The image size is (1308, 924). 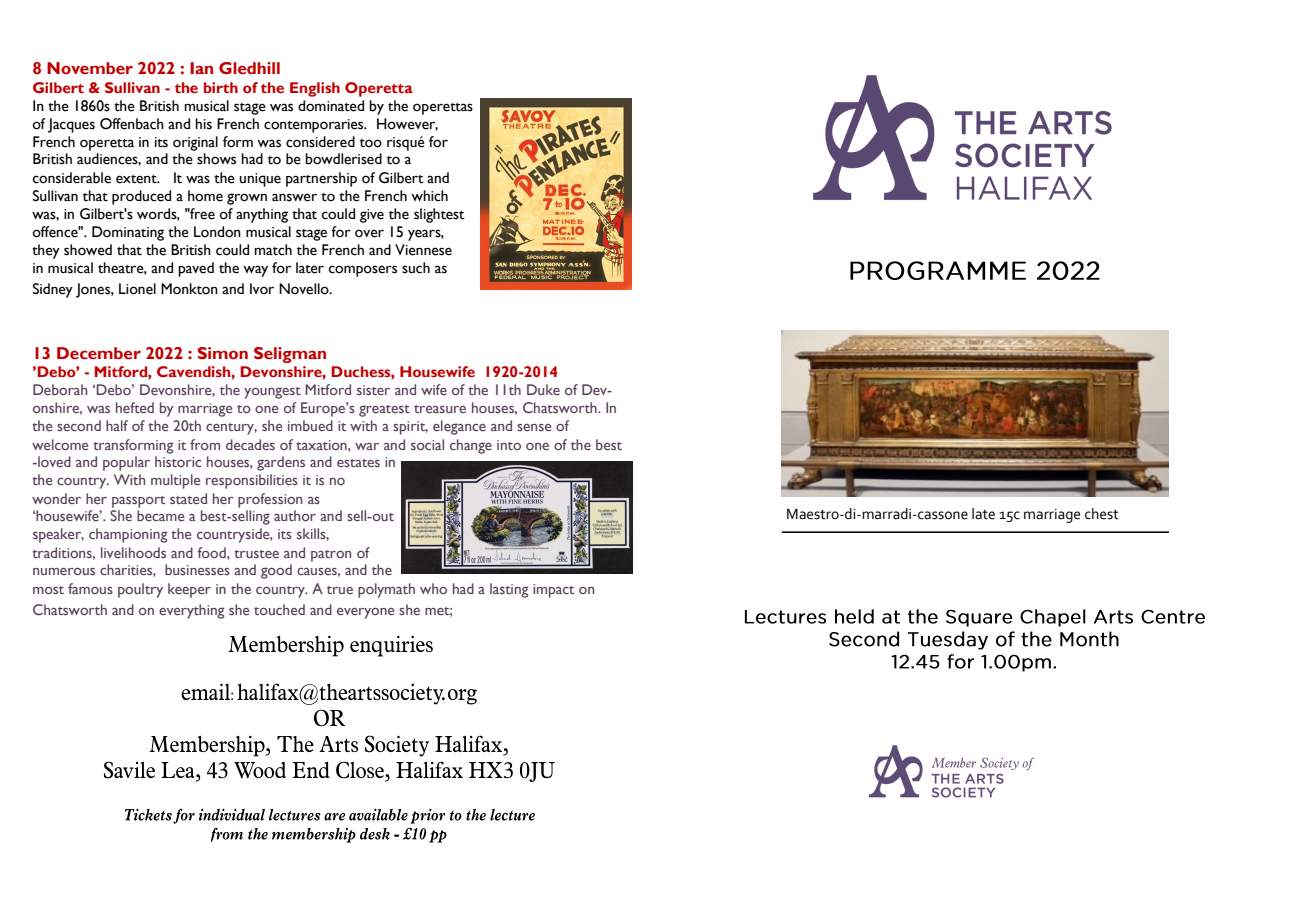 What do you see at coordinates (543, 389) in the screenshot?
I see `Duke` at bounding box center [543, 389].
